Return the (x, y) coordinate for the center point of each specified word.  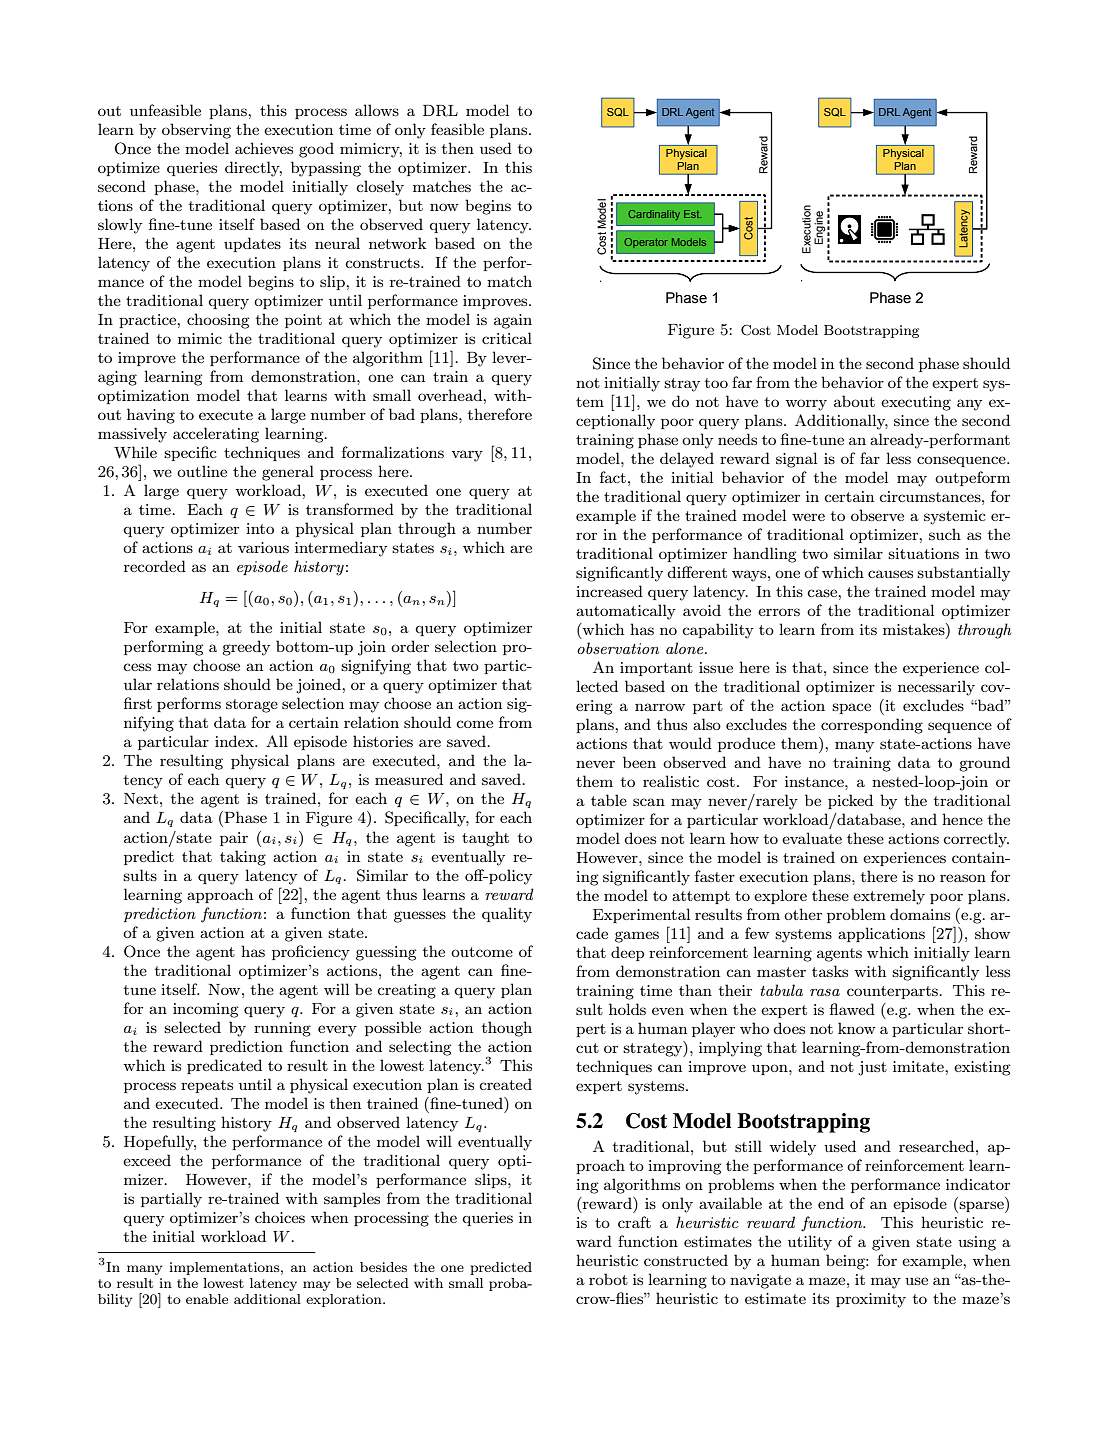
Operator (646, 243)
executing (916, 403)
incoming (205, 1010)
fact (613, 477)
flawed (852, 1009)
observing (196, 131)
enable (207, 1299)
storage (252, 706)
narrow (660, 707)
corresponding (872, 726)
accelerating (216, 435)
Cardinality (654, 215)
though (507, 1029)
